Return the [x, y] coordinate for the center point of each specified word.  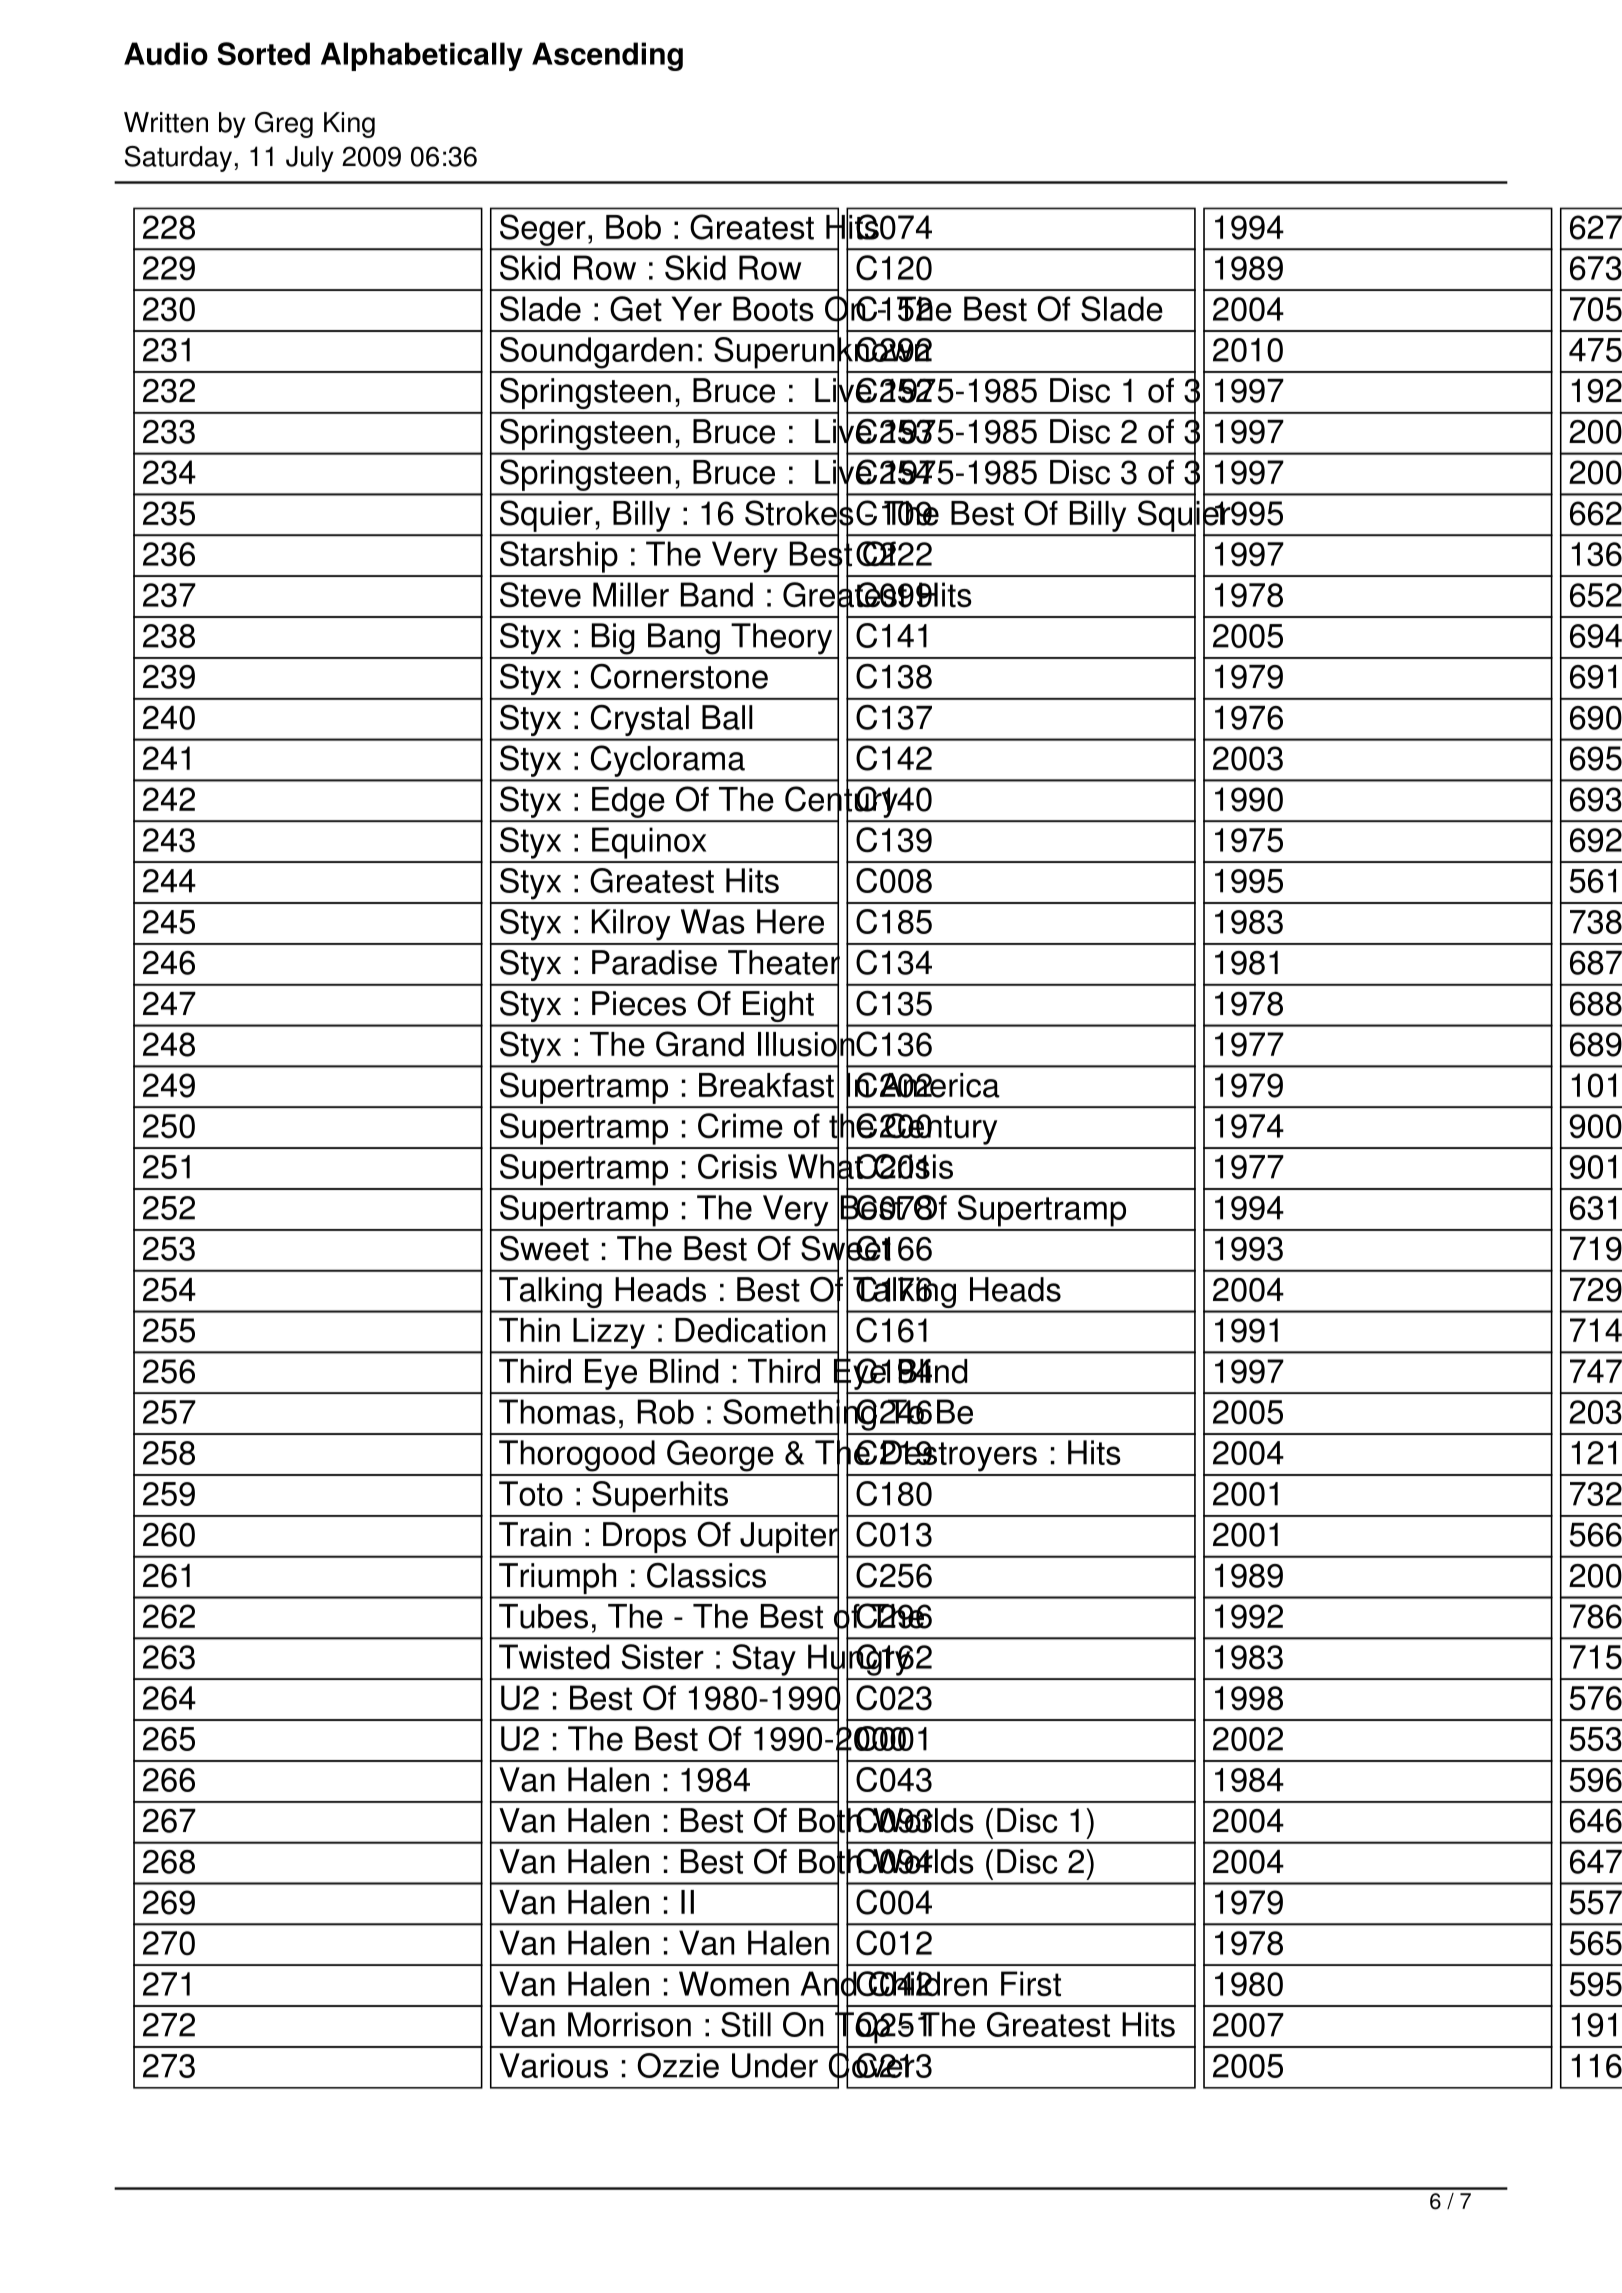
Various [553, 2065]
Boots [773, 309]
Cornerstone [679, 676]
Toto [531, 1493]
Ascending [607, 56]
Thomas [557, 1412]
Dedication [750, 1330]
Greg [284, 125]
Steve [540, 595]
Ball [727, 717]
